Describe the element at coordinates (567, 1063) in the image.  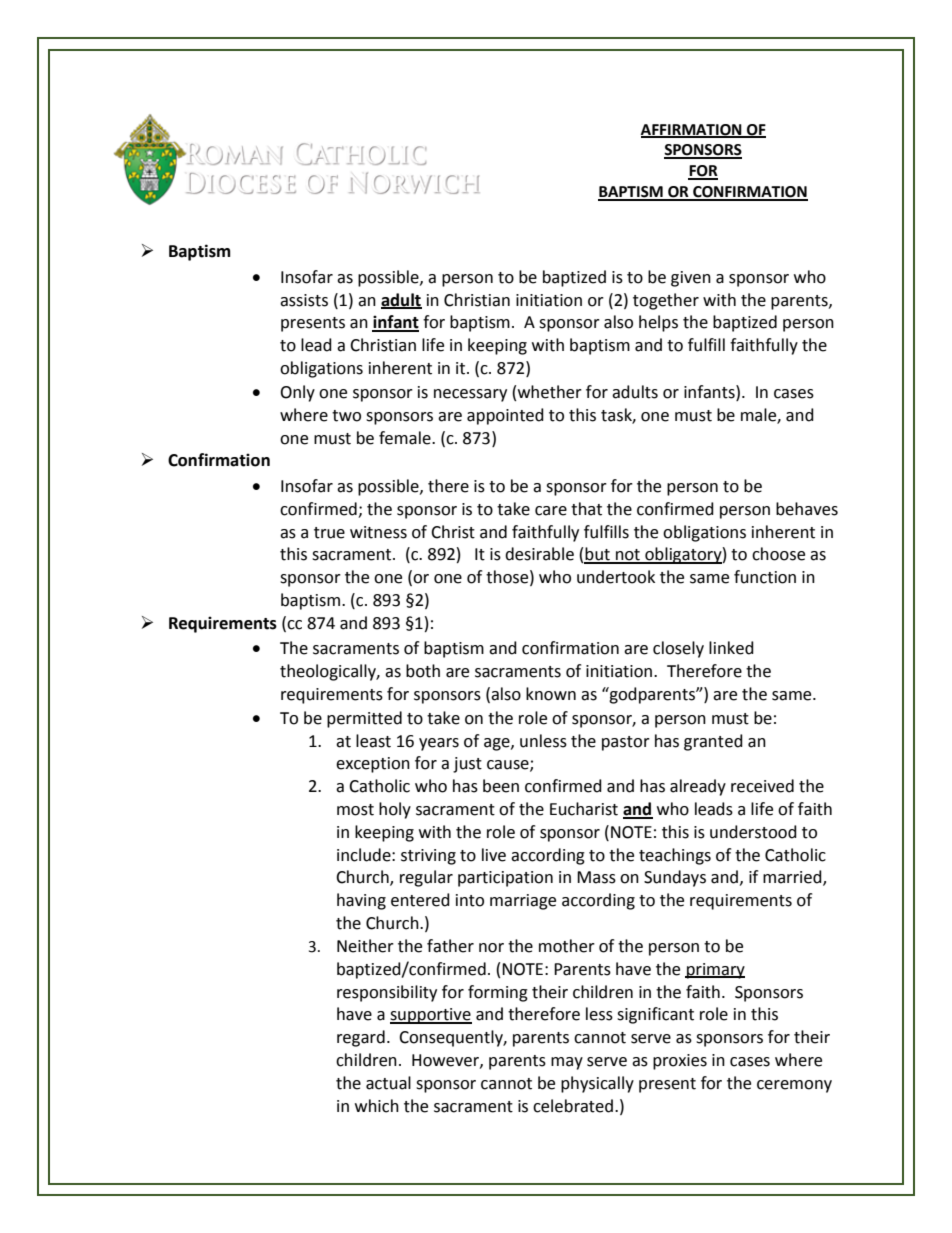
I see `may` at that location.
